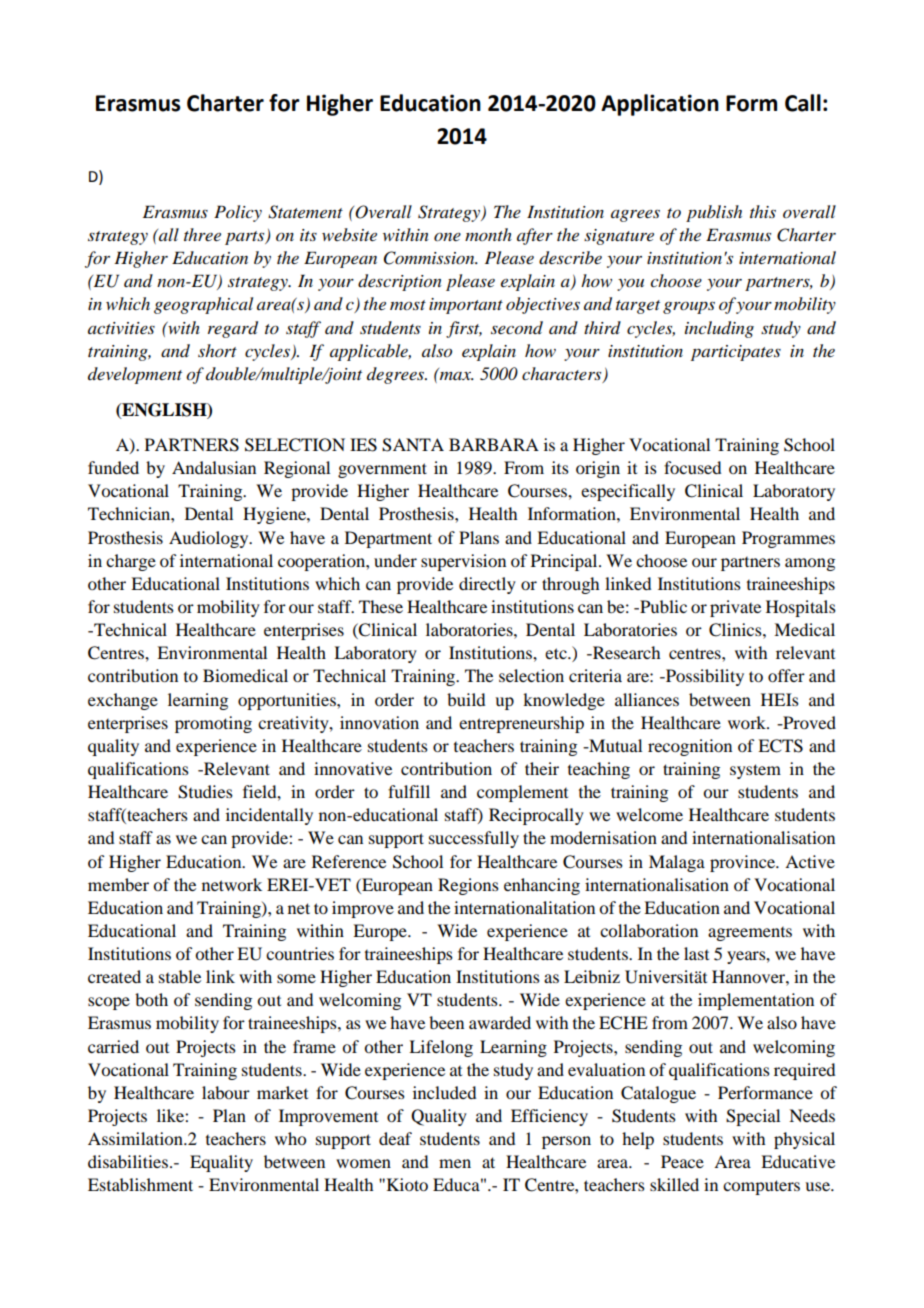  What do you see at coordinates (118, 884) in the image?
I see `member` at bounding box center [118, 884].
